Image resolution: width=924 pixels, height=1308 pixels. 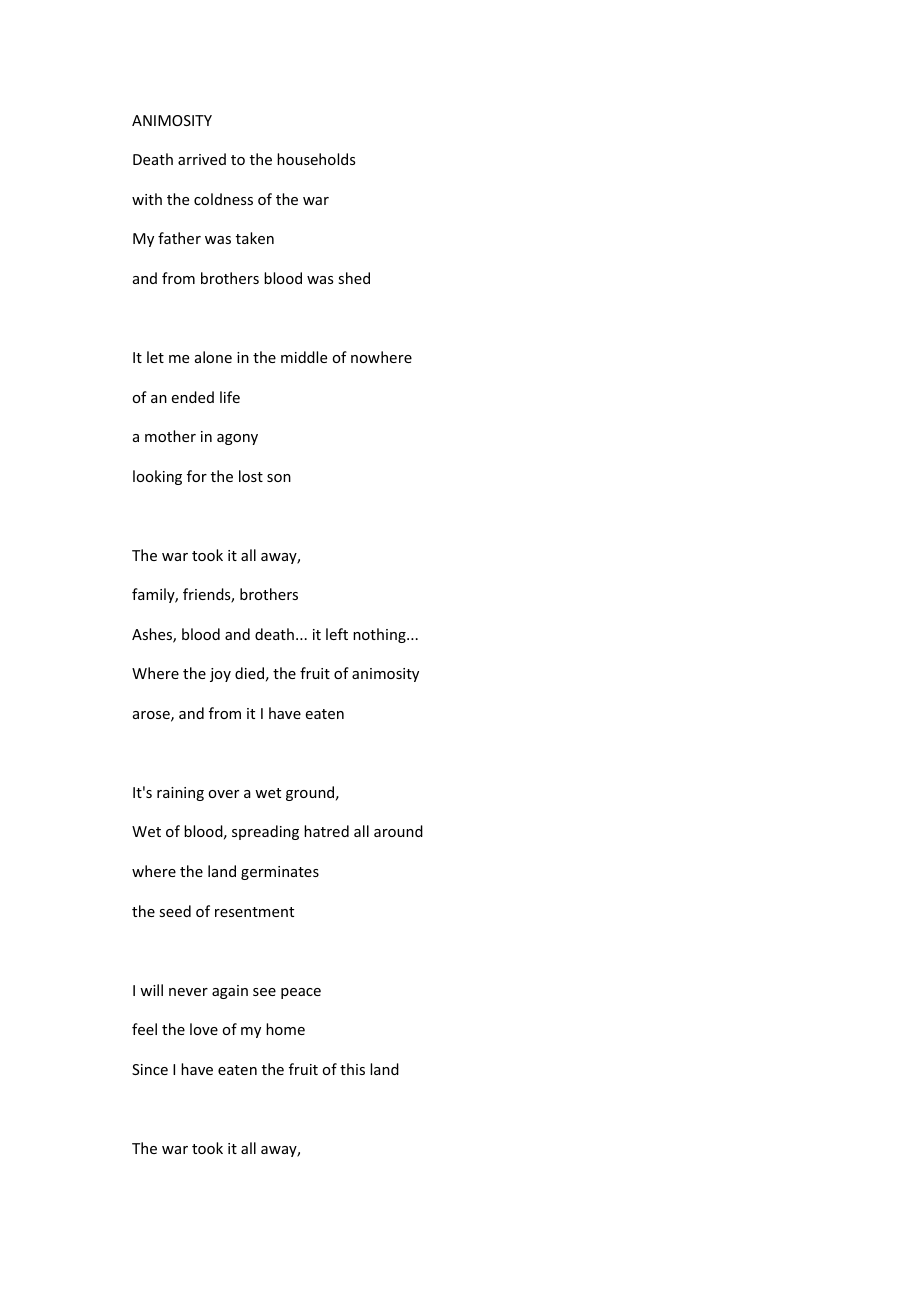 I want to click on home, so click(x=285, y=1029).
